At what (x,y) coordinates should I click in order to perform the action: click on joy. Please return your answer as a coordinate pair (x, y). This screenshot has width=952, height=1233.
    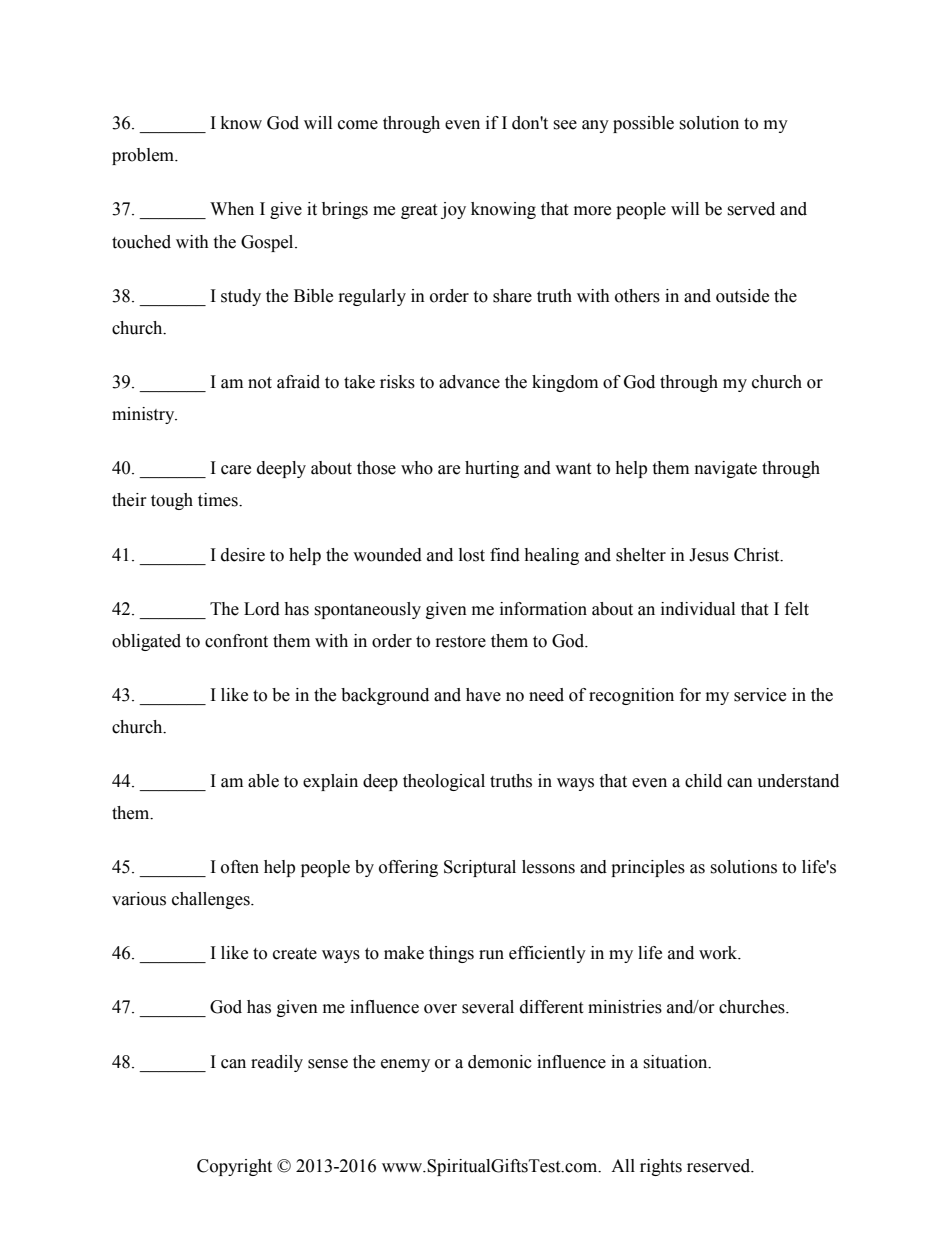
    Looking at the image, I should click on (453, 210).
